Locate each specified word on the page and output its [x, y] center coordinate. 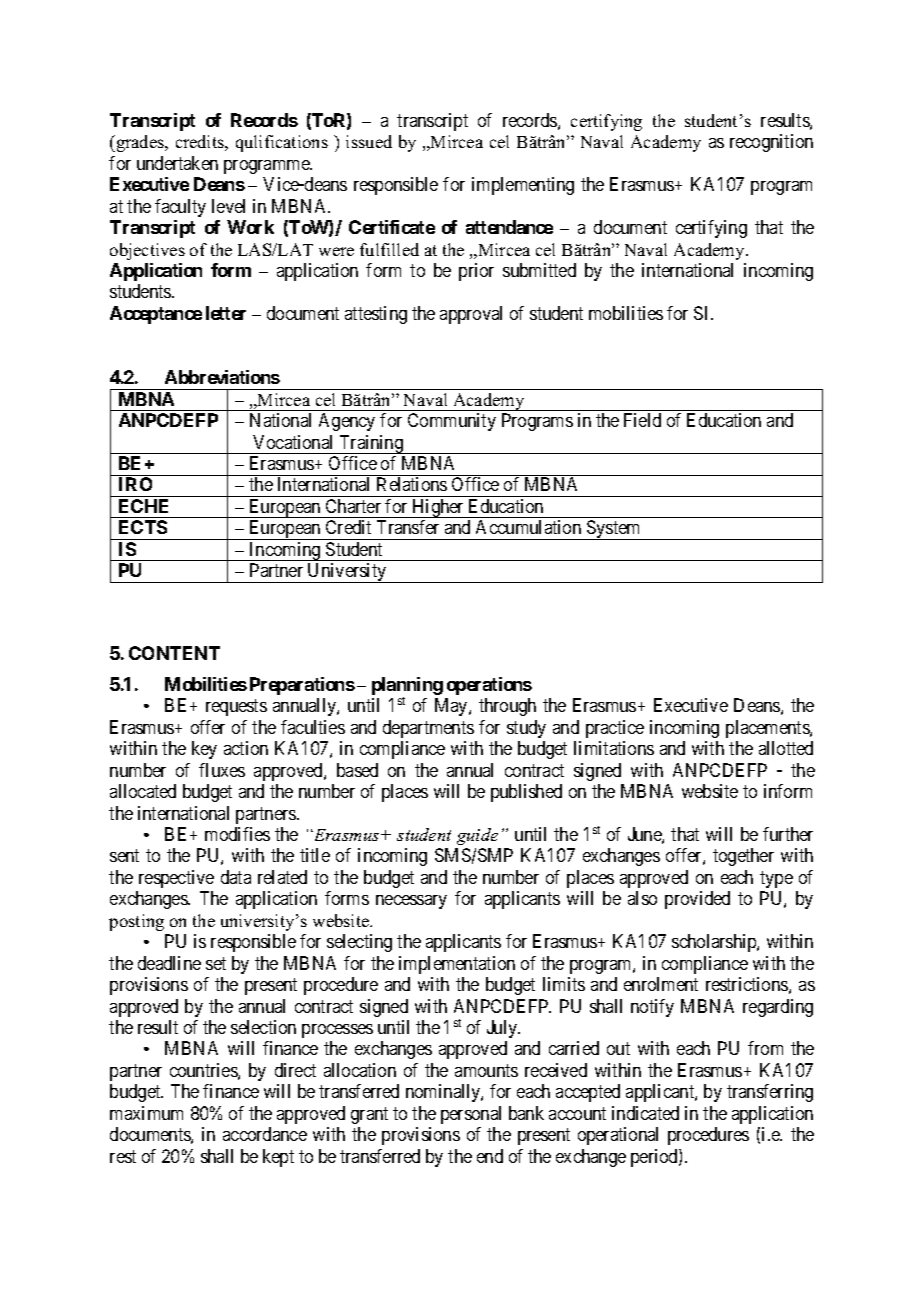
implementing [523, 186]
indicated [645, 1113]
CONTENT [174, 653]
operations [489, 686]
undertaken [177, 163]
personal [471, 1115]
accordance [265, 1134]
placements [768, 729]
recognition [771, 143]
